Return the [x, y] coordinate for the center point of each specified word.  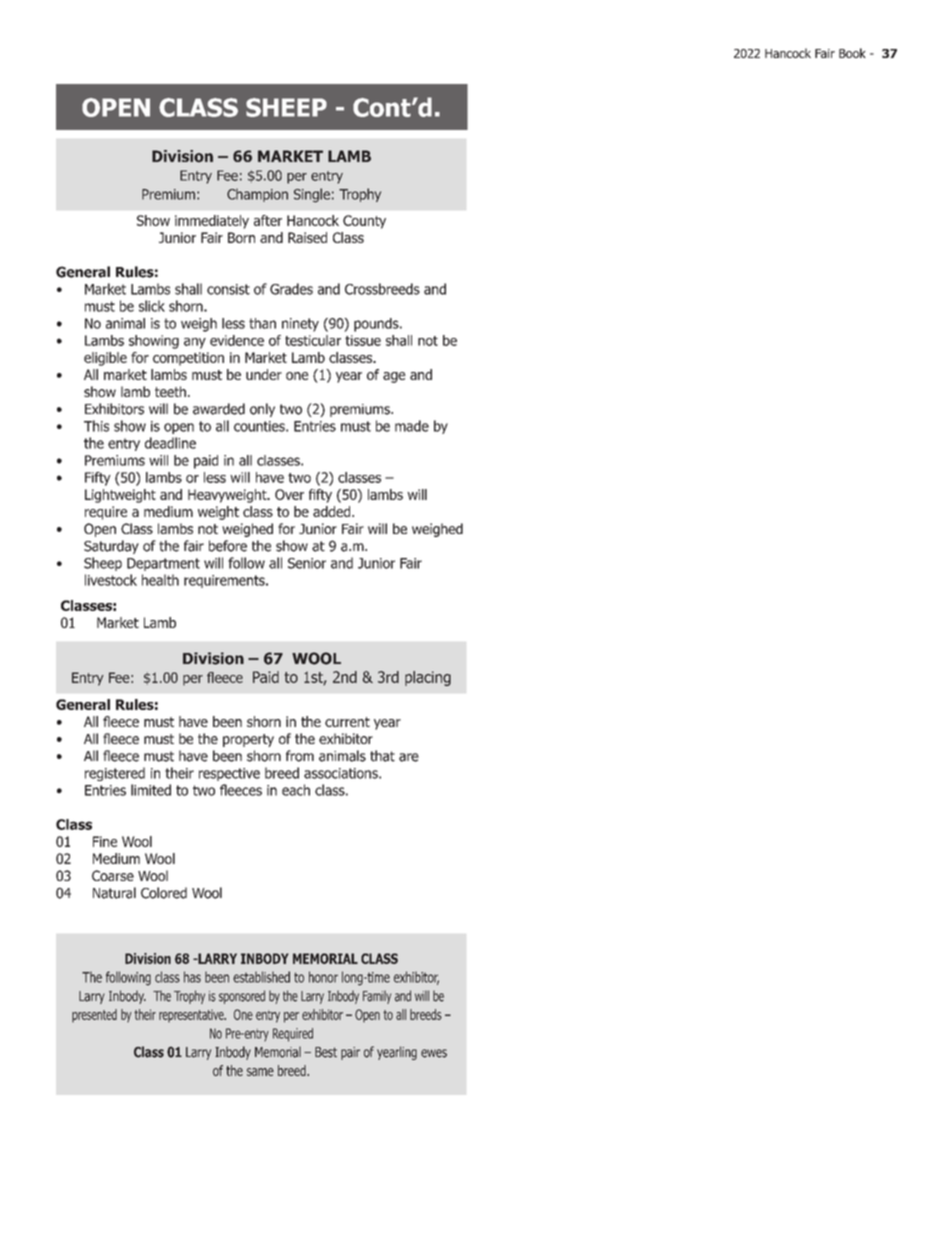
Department [163, 564]
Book [852, 53]
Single [312, 195]
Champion [257, 195]
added [333, 511]
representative [192, 1016]
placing [428, 678]
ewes [434, 1053]
